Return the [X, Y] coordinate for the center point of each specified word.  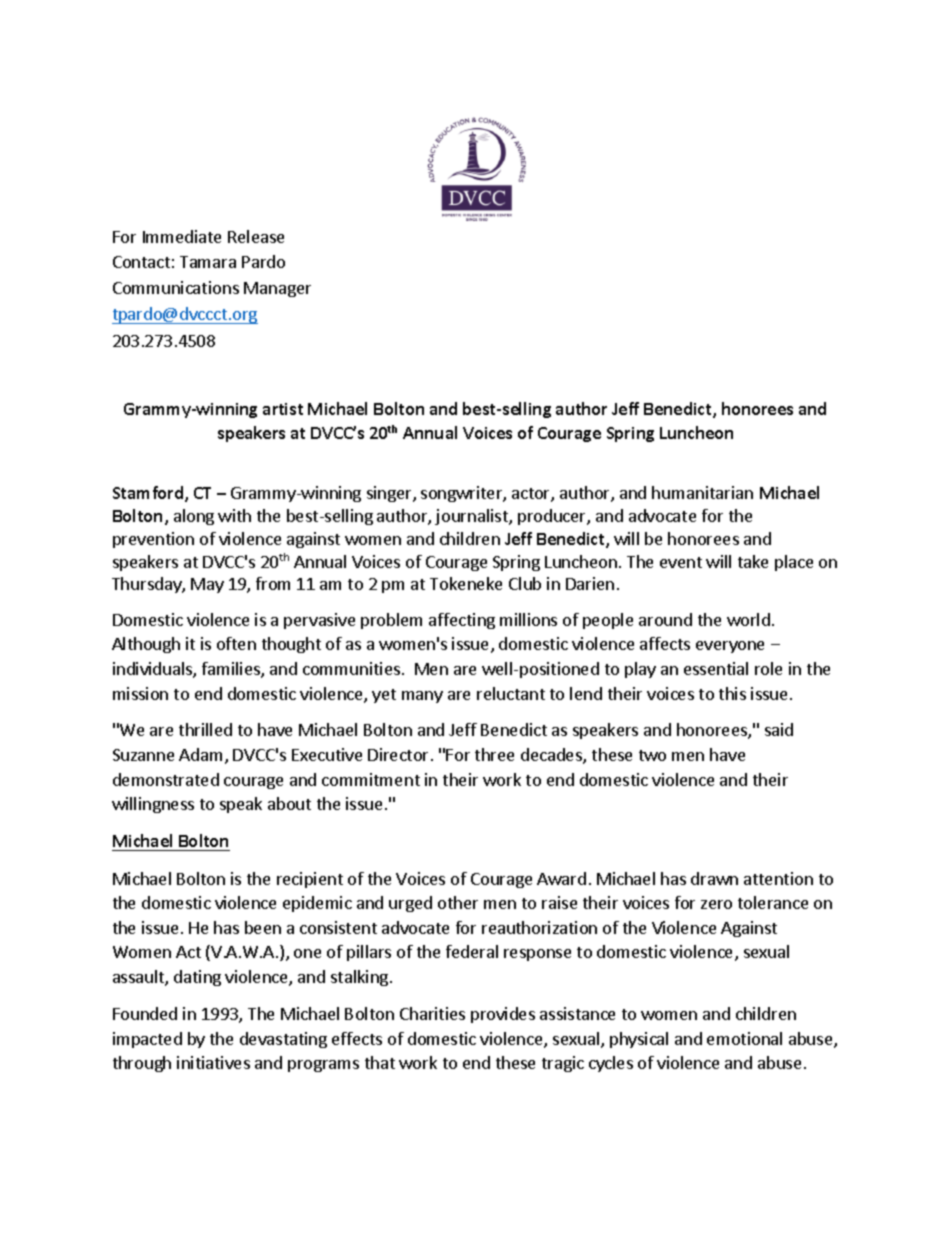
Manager [277, 289]
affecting [462, 621]
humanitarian [702, 492]
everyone [730, 647]
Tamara [208, 262]
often [236, 643]
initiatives [213, 1062]
